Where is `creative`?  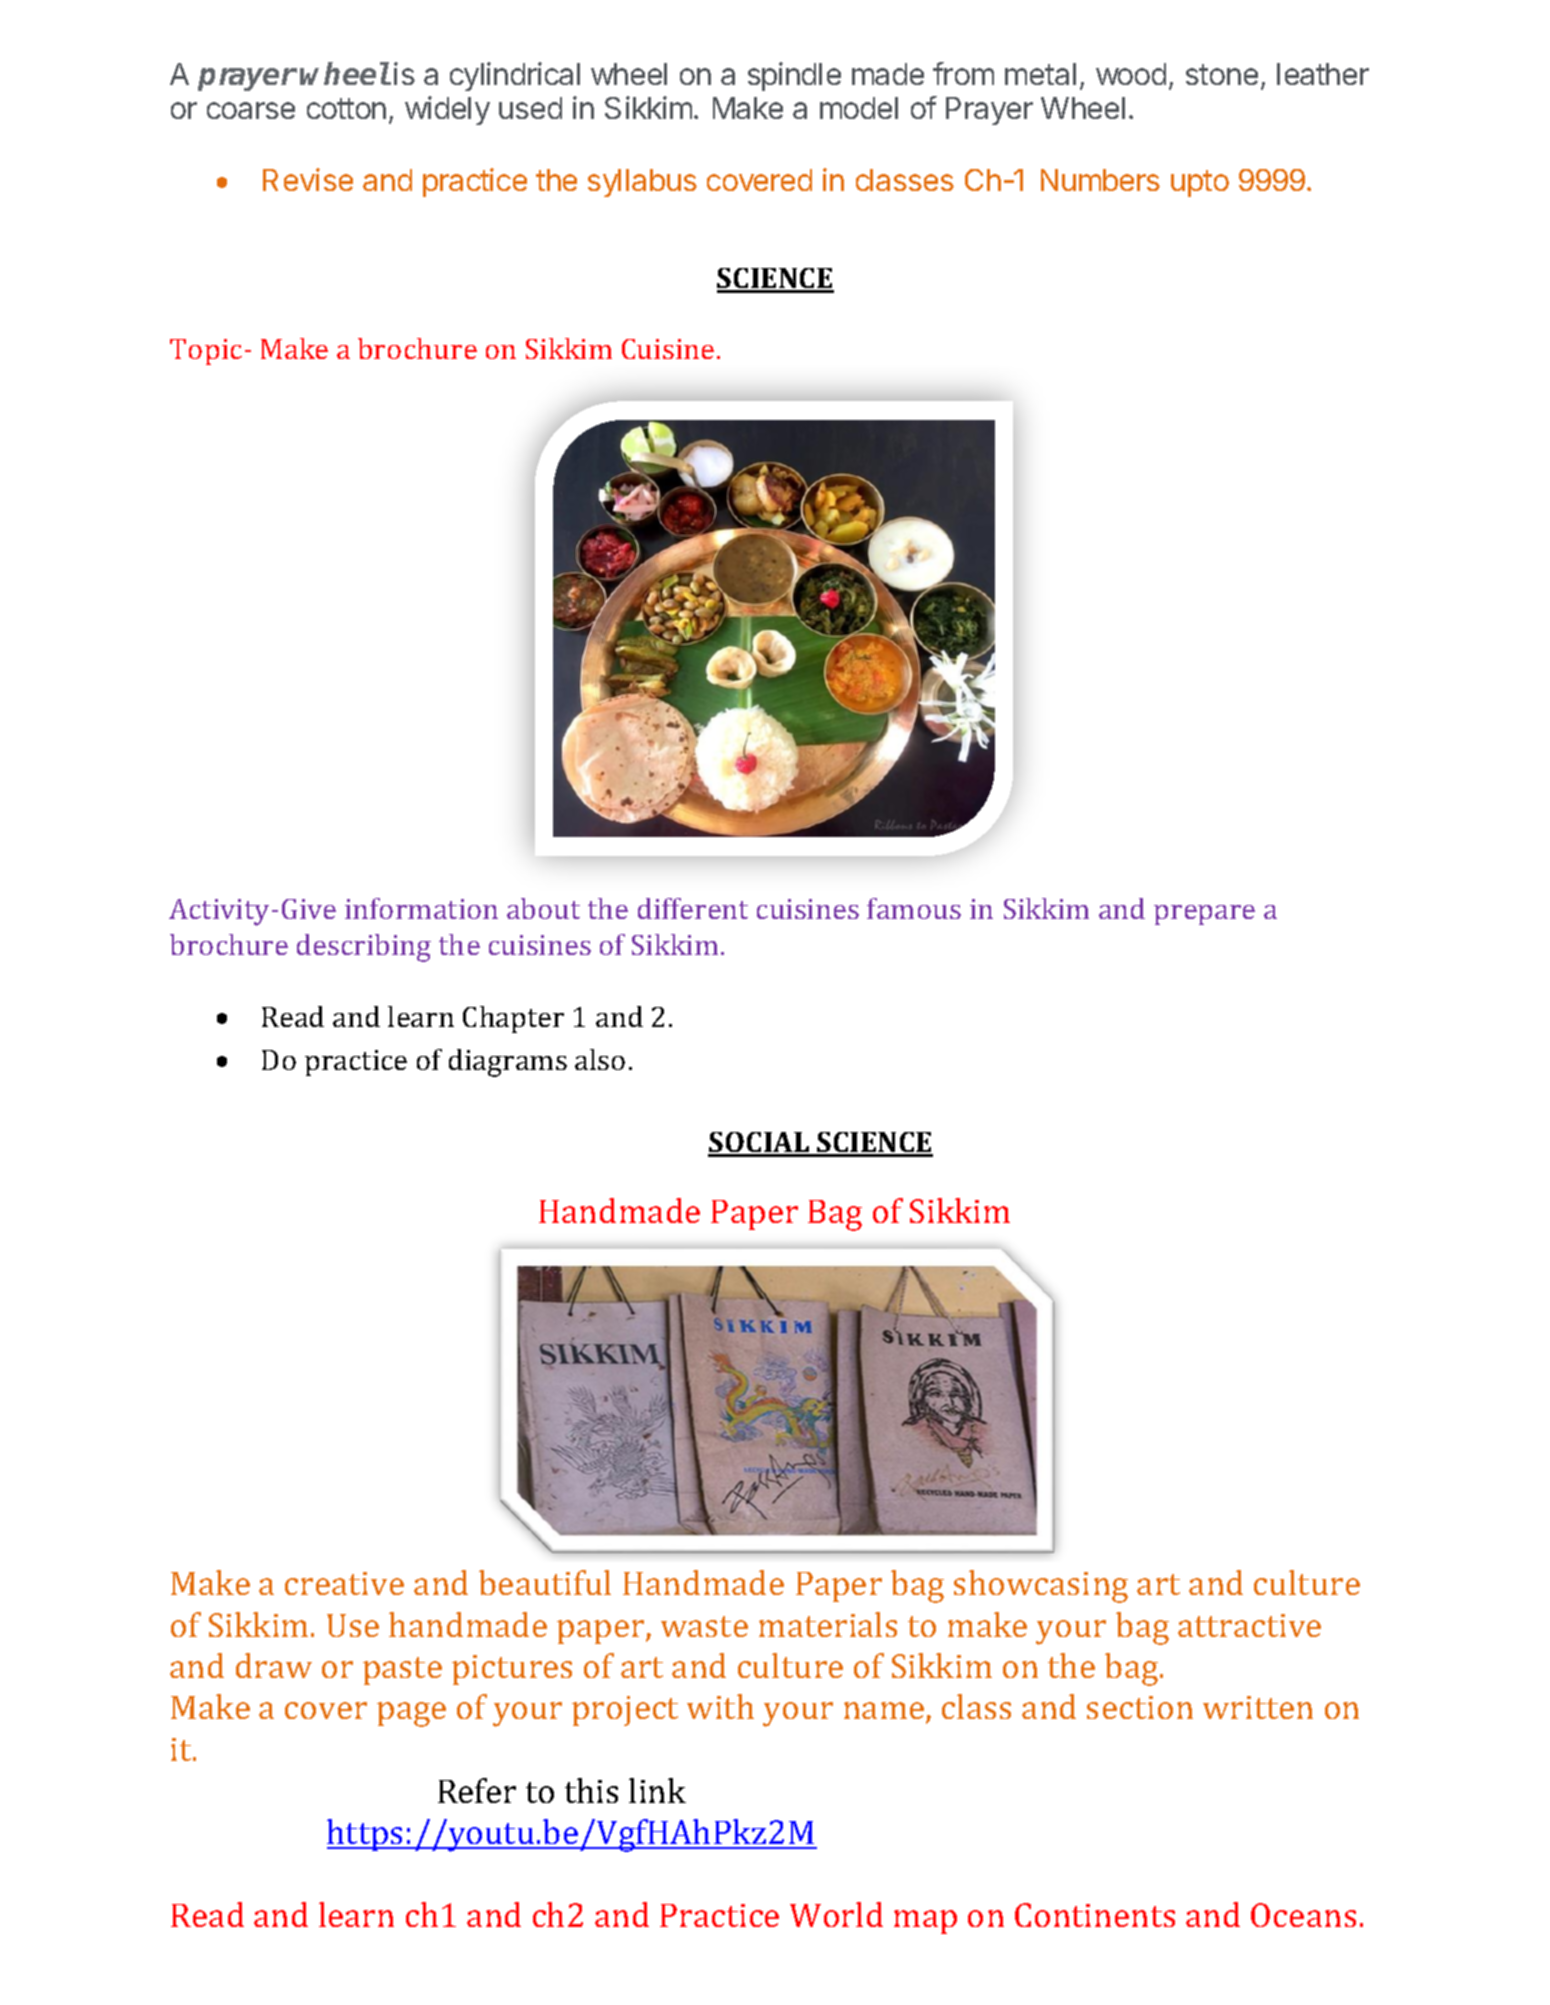
creative is located at coordinates (344, 1583).
